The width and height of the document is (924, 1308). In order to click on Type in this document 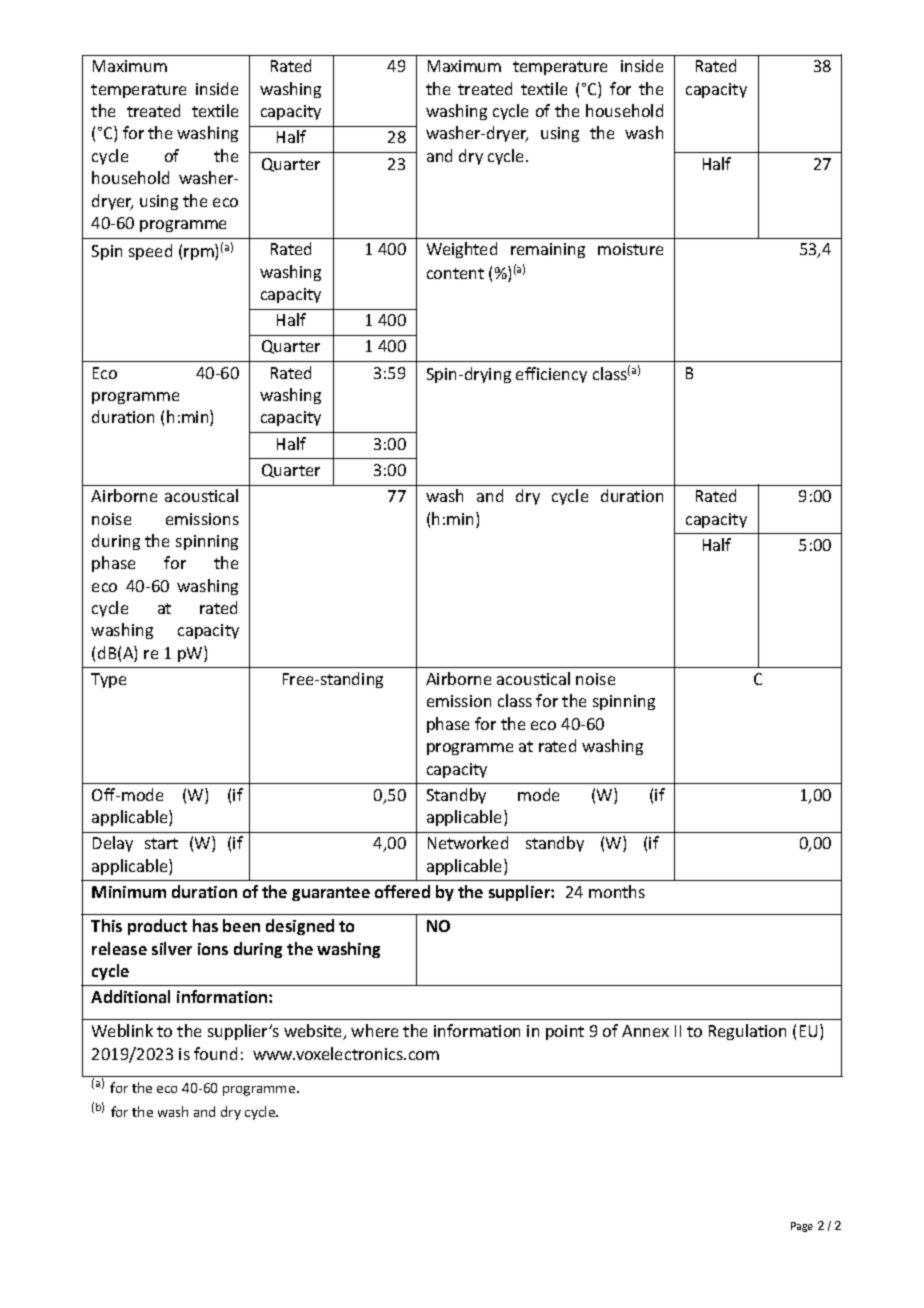, I will do `click(108, 680)`.
